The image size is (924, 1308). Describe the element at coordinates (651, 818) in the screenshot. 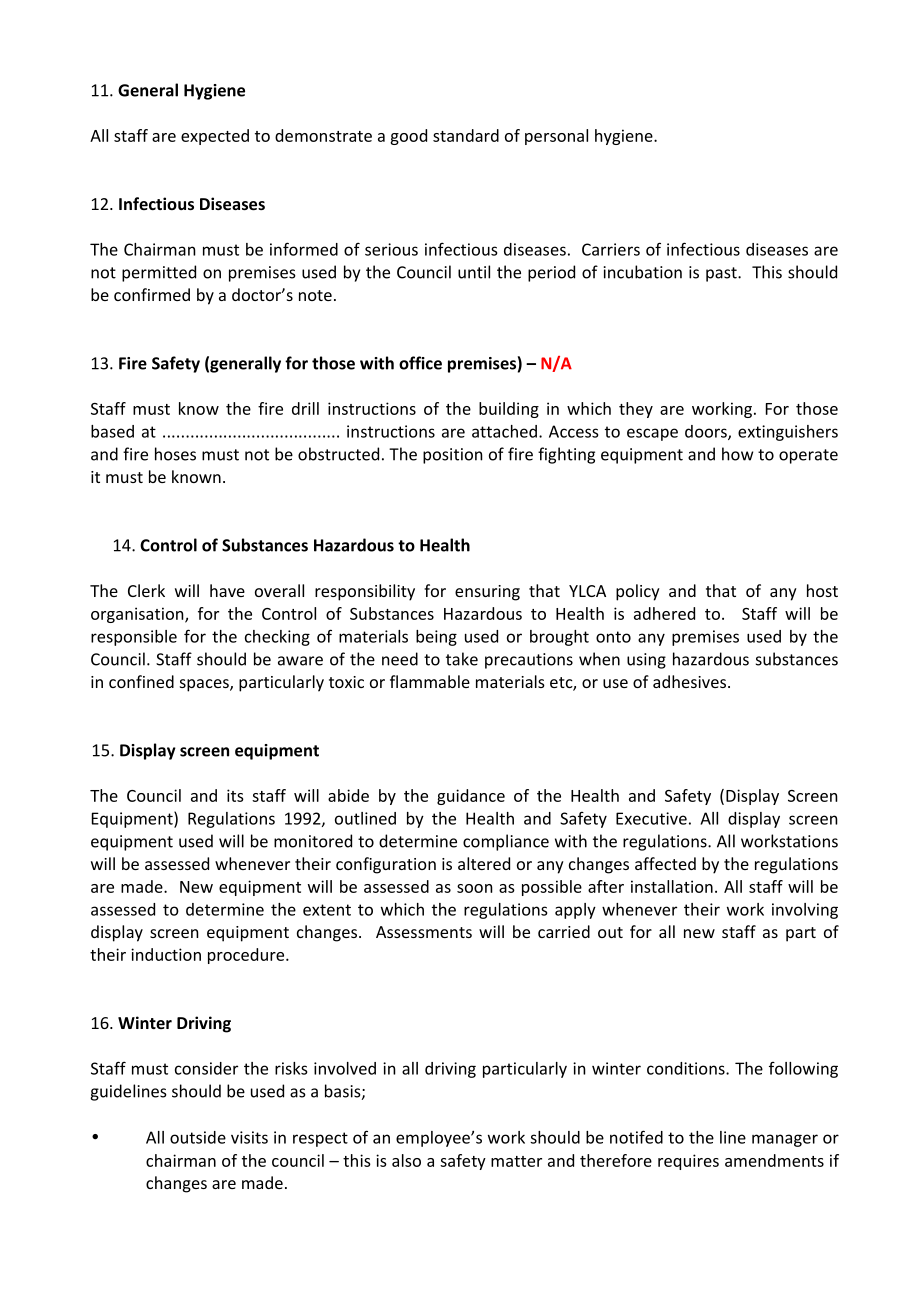

I see `Executive` at that location.
